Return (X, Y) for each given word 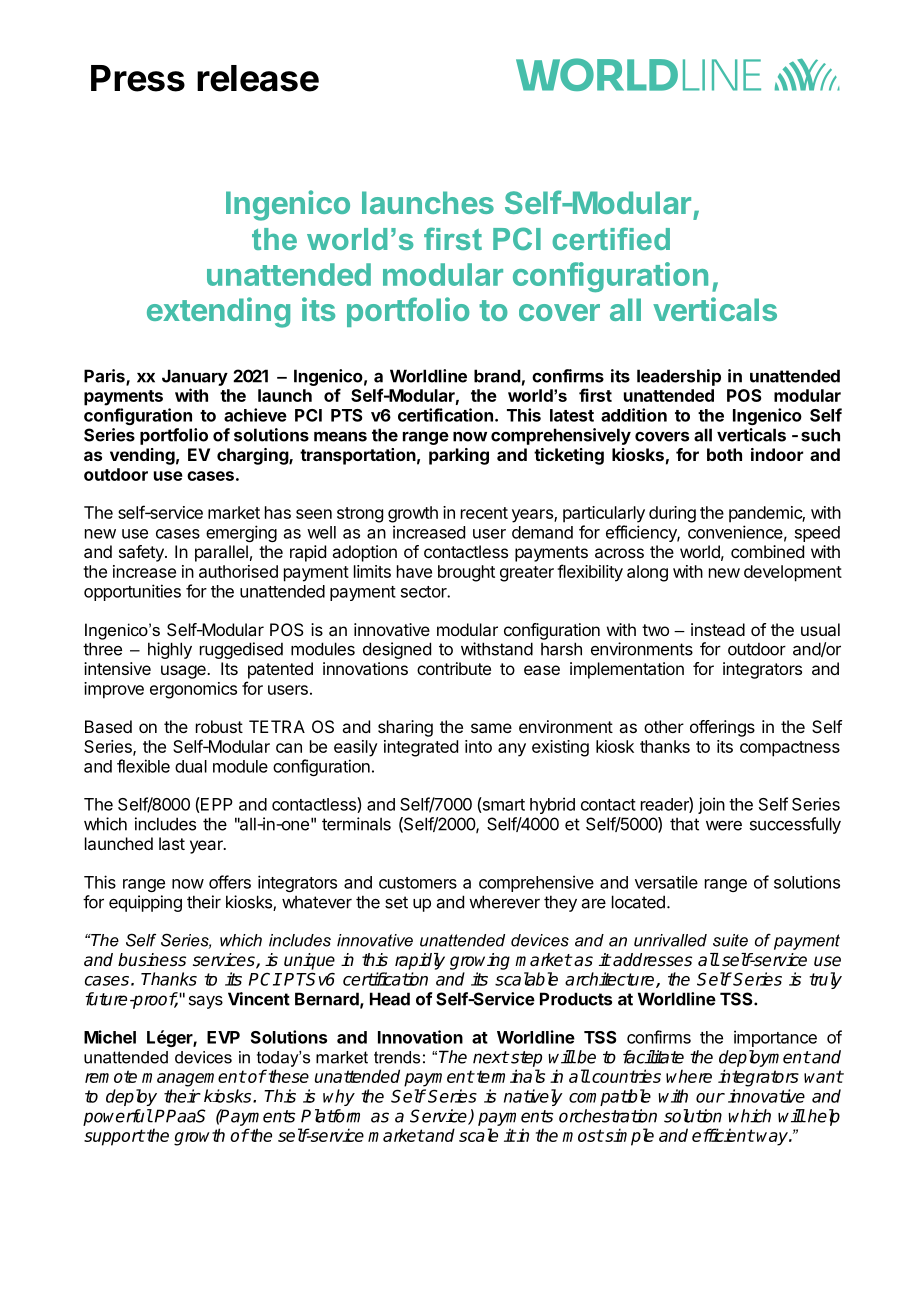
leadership (679, 377)
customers (418, 883)
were (724, 825)
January (195, 377)
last (172, 843)
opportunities (132, 592)
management (194, 1078)
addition (634, 415)
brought (466, 573)
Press (138, 78)
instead (718, 629)
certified (611, 238)
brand (497, 376)
